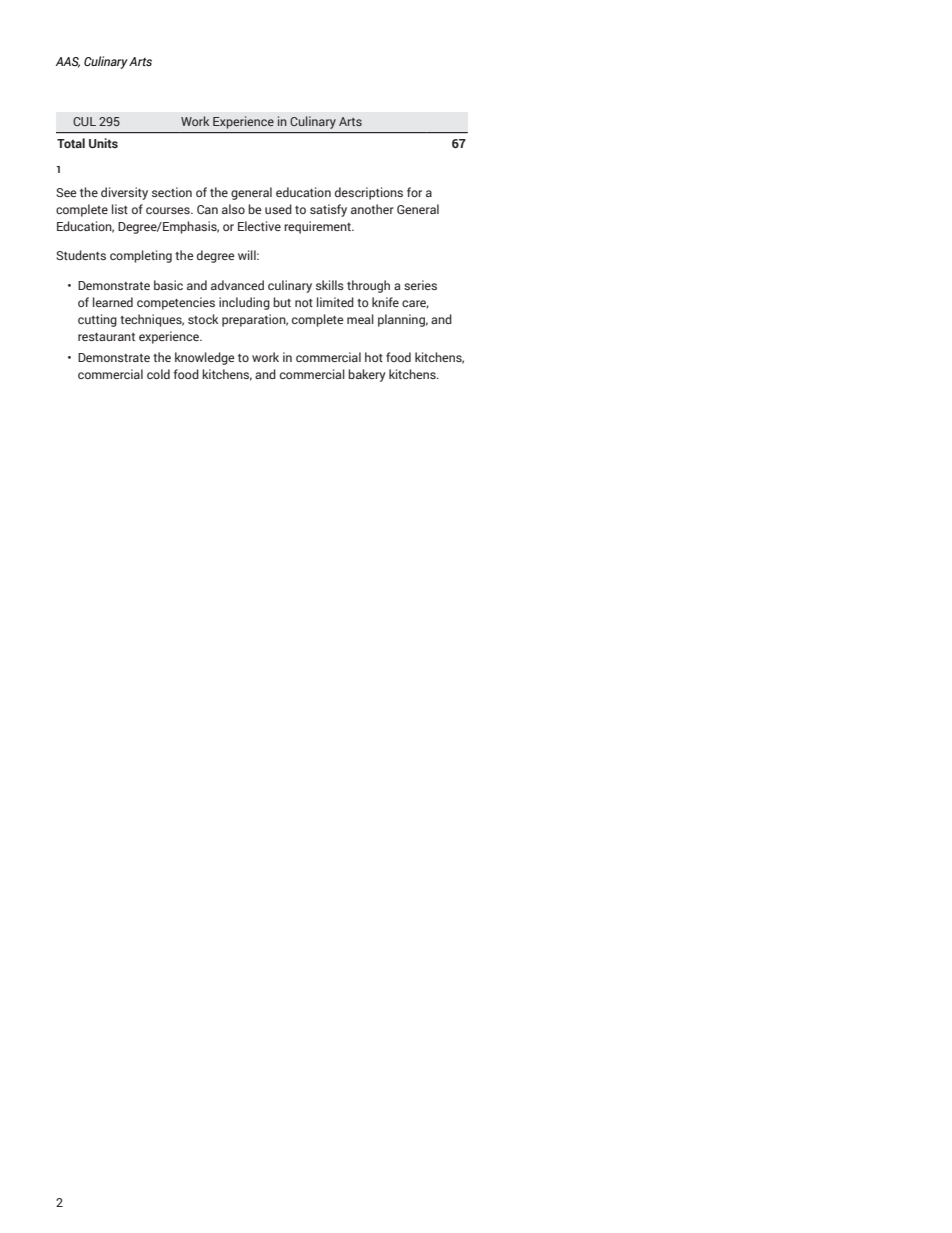 This page has height=1233, width=952. What do you see at coordinates (68, 62) in the page?
I see `AAS` at bounding box center [68, 62].
